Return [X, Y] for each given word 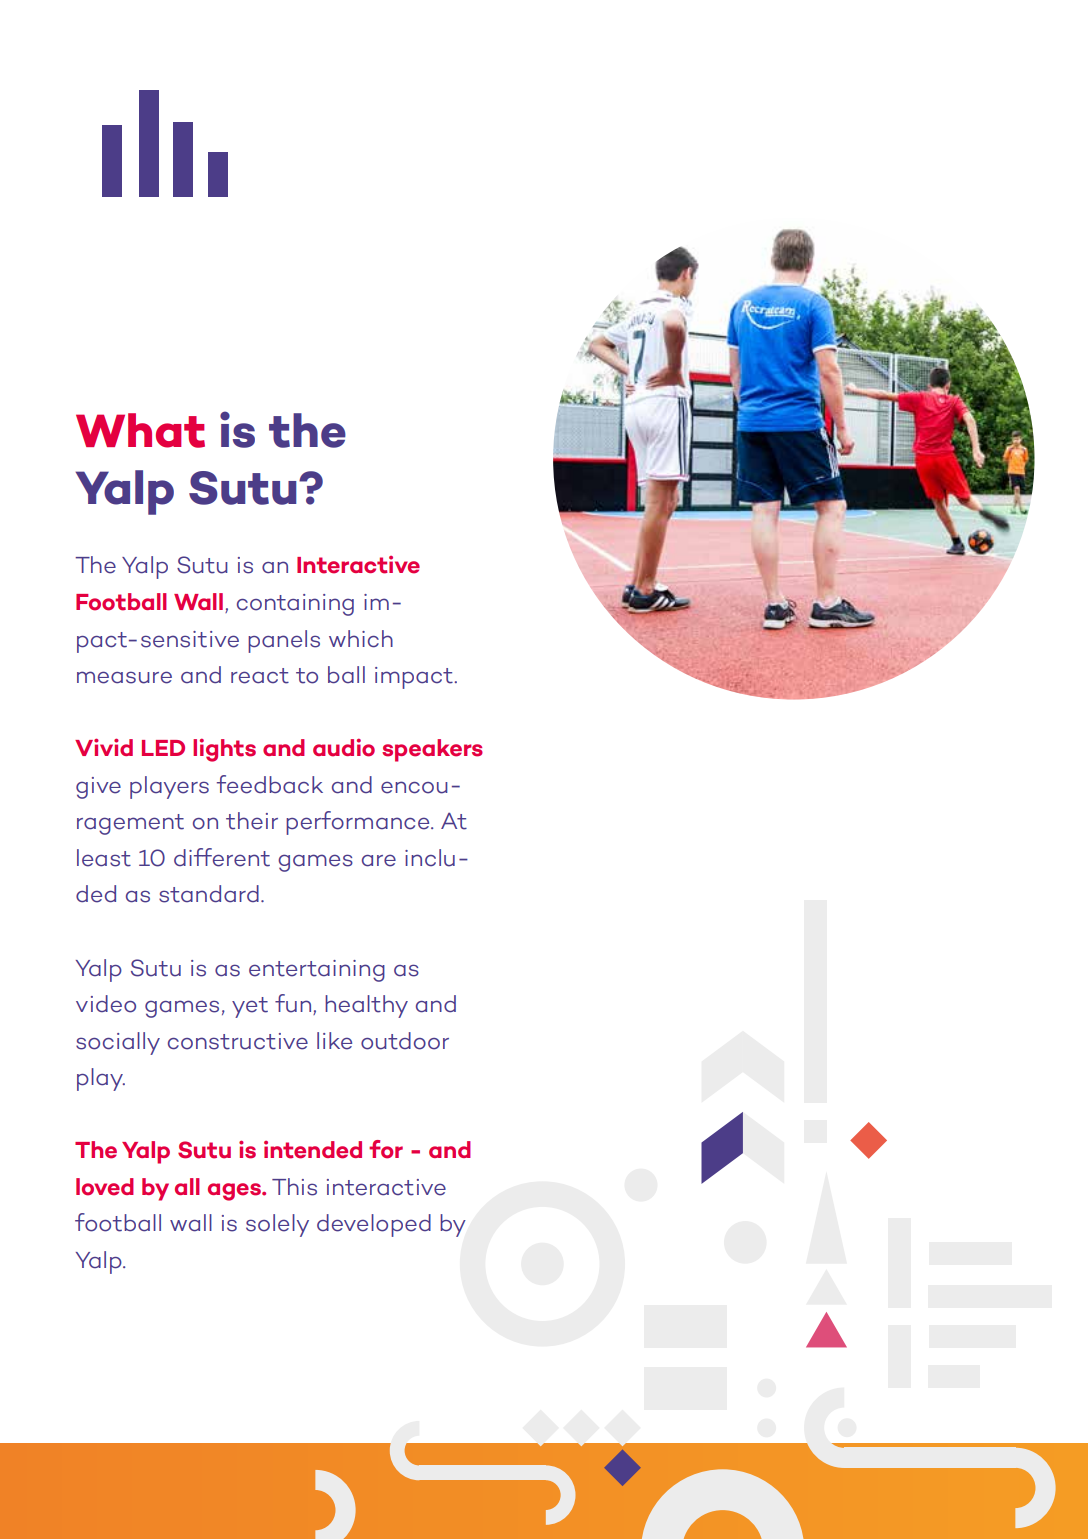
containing [295, 605]
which [361, 639]
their [252, 821]
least [104, 858]
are [379, 860]
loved [105, 1187]
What [140, 430]
